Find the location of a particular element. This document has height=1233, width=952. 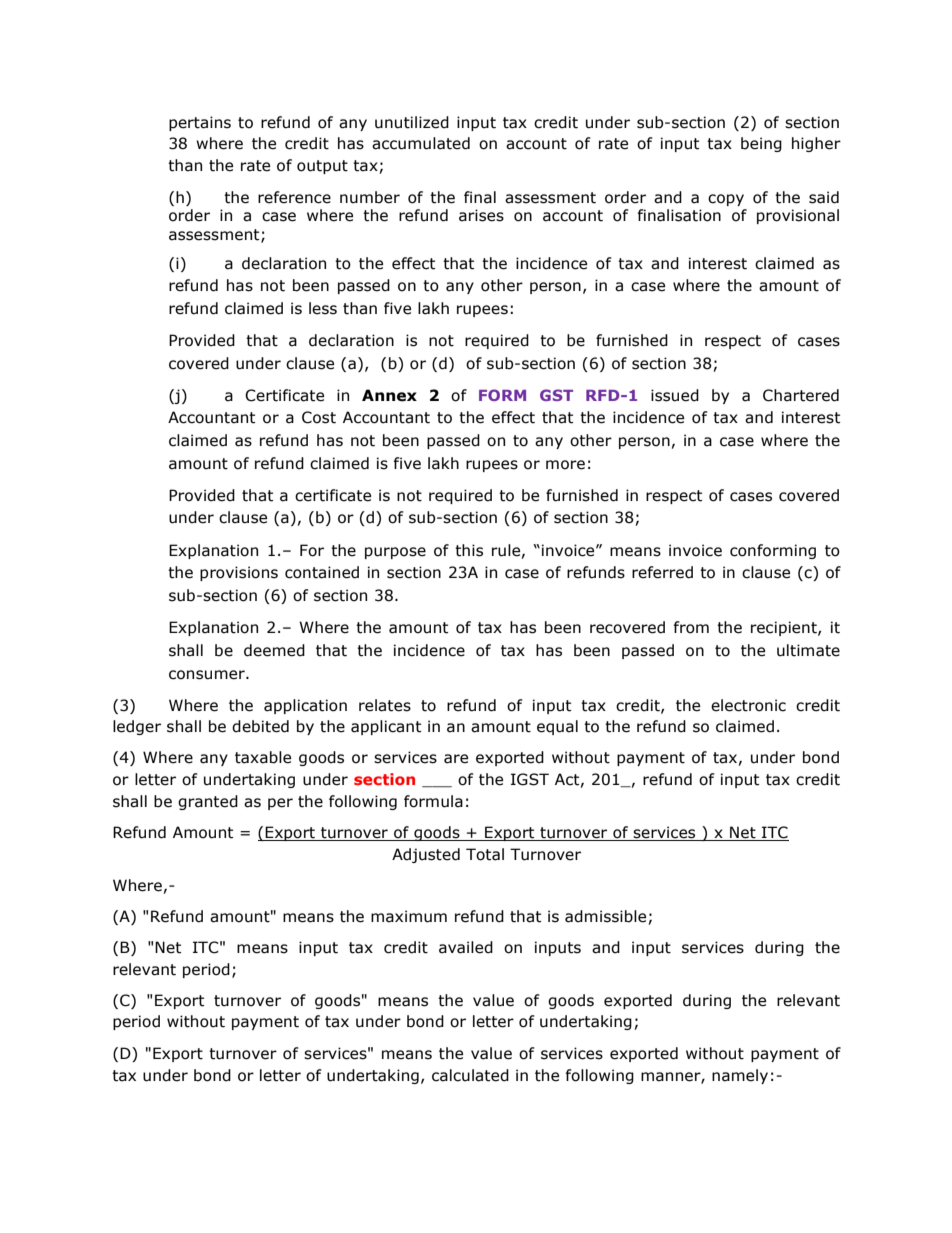

provisions is located at coordinates (239, 573).
